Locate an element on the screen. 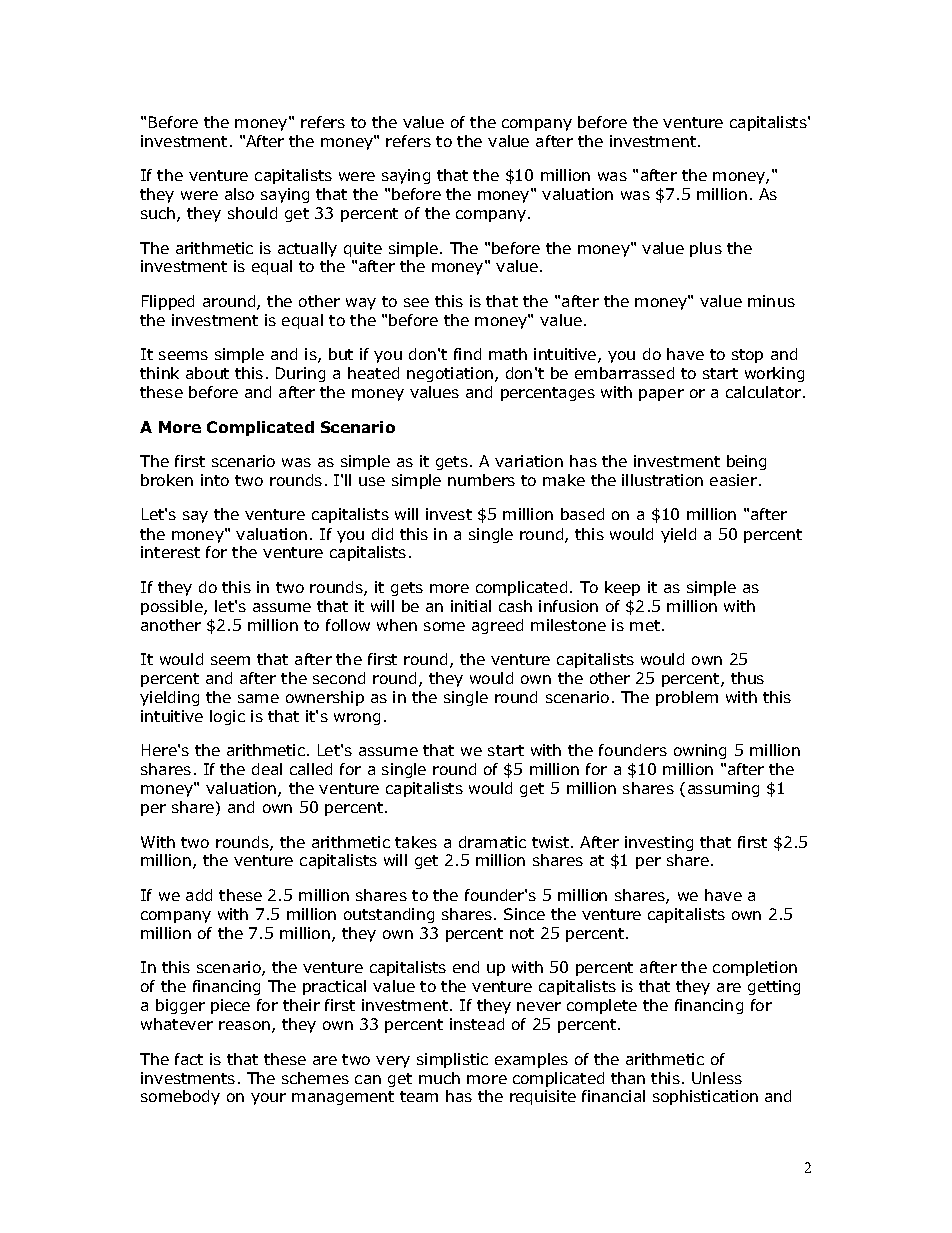  plus is located at coordinates (706, 249).
